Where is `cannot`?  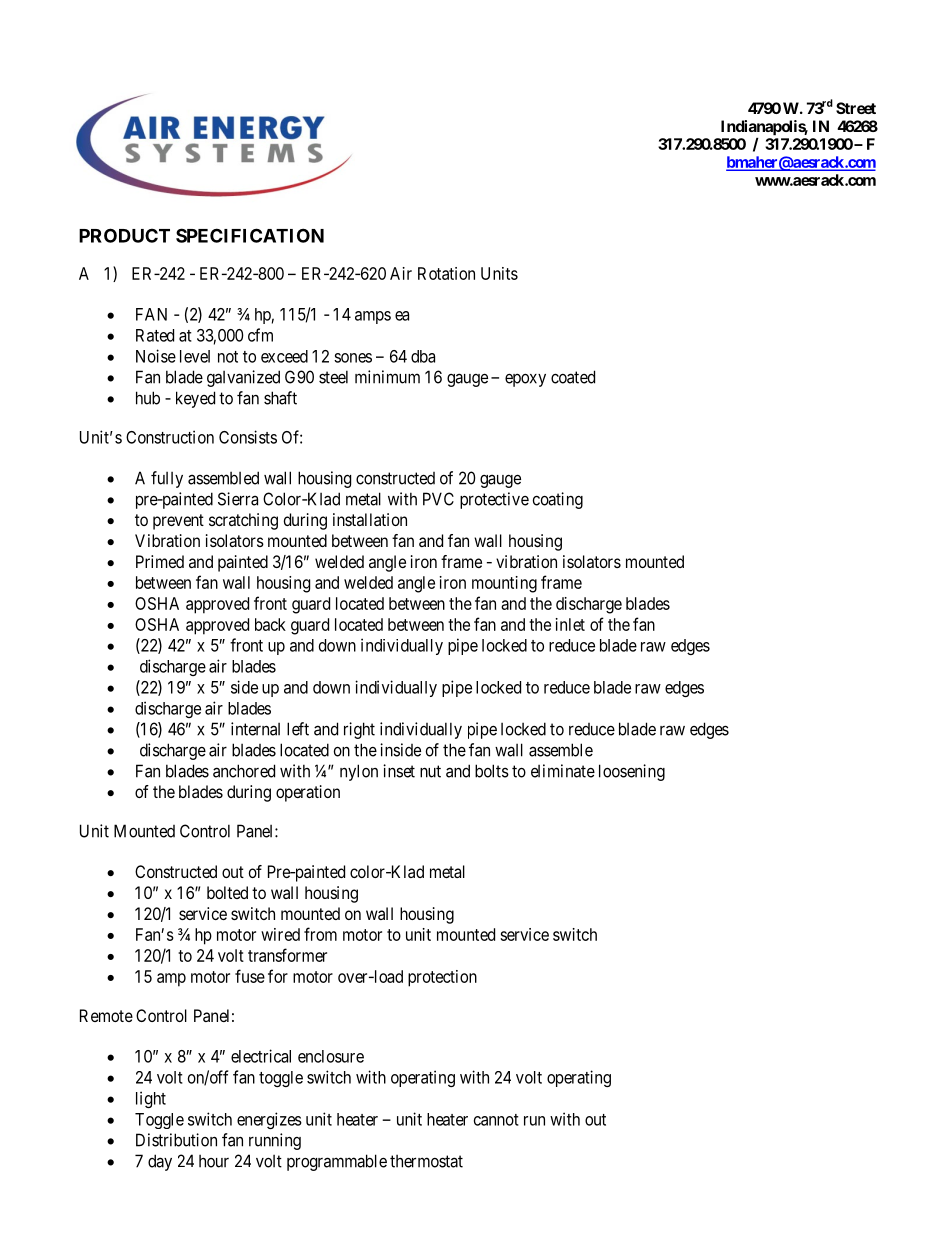
cannot is located at coordinates (496, 1120).
